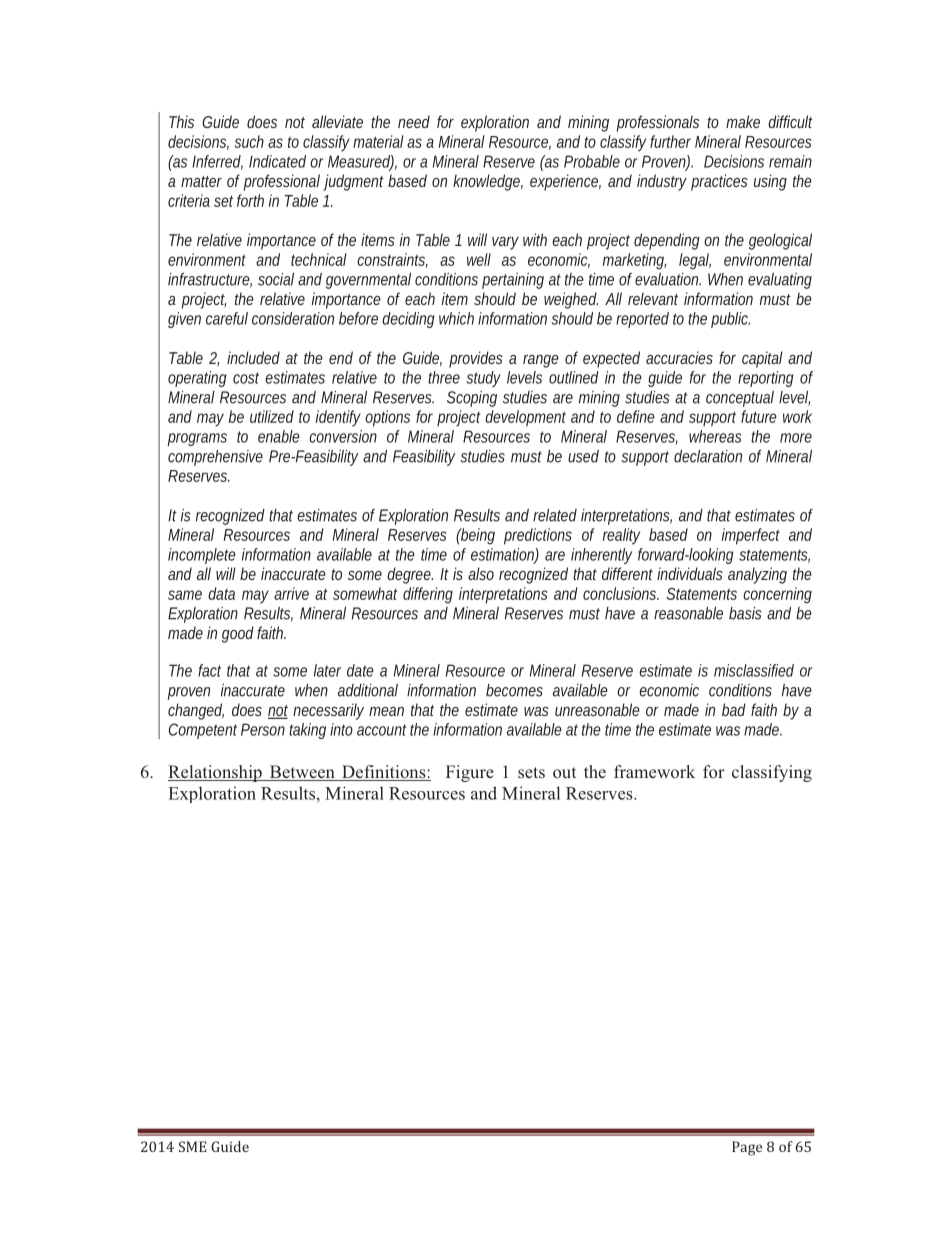  What do you see at coordinates (484, 379) in the image?
I see `study` at bounding box center [484, 379].
